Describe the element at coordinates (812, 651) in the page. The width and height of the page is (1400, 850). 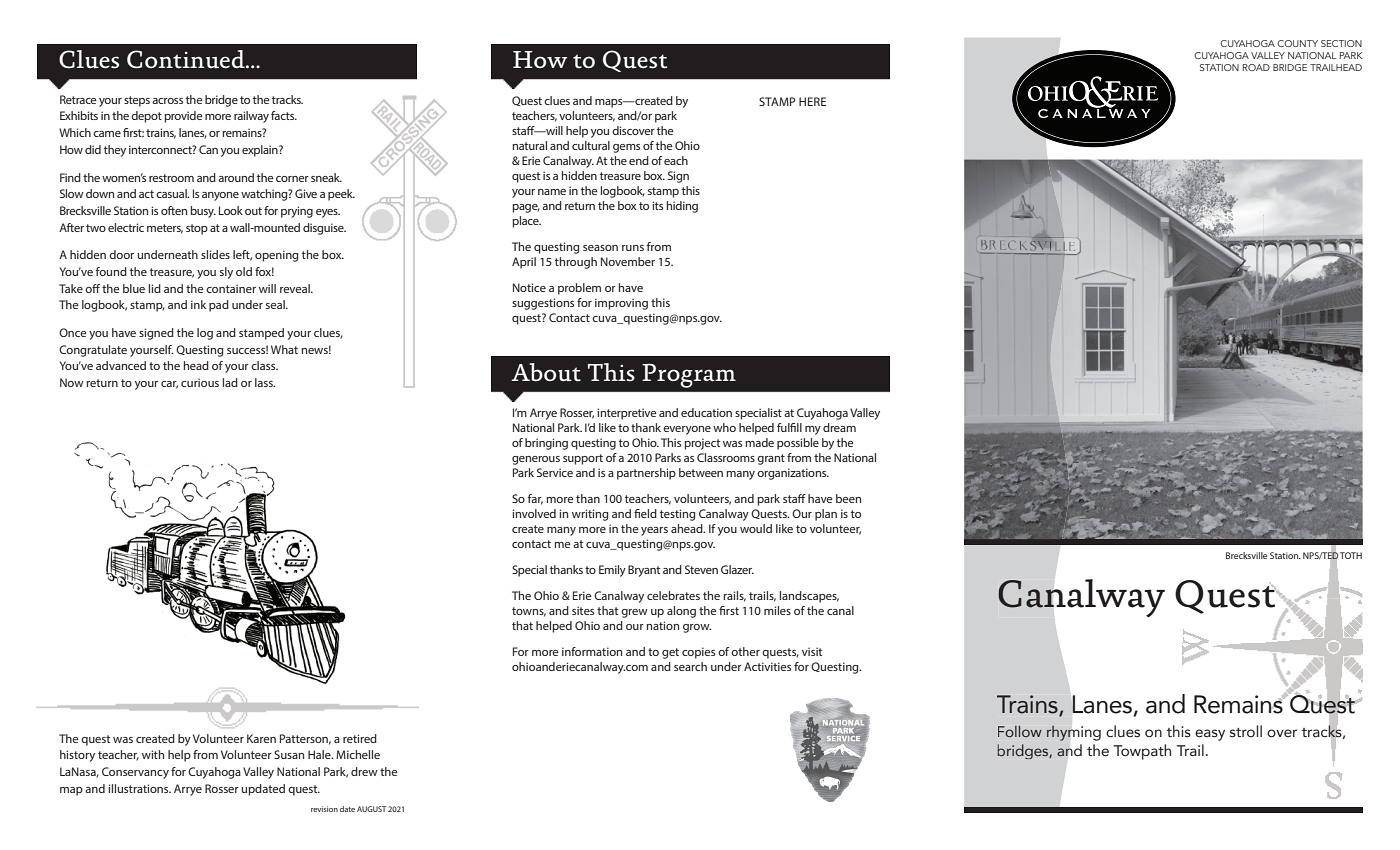
I see `visit` at that location.
